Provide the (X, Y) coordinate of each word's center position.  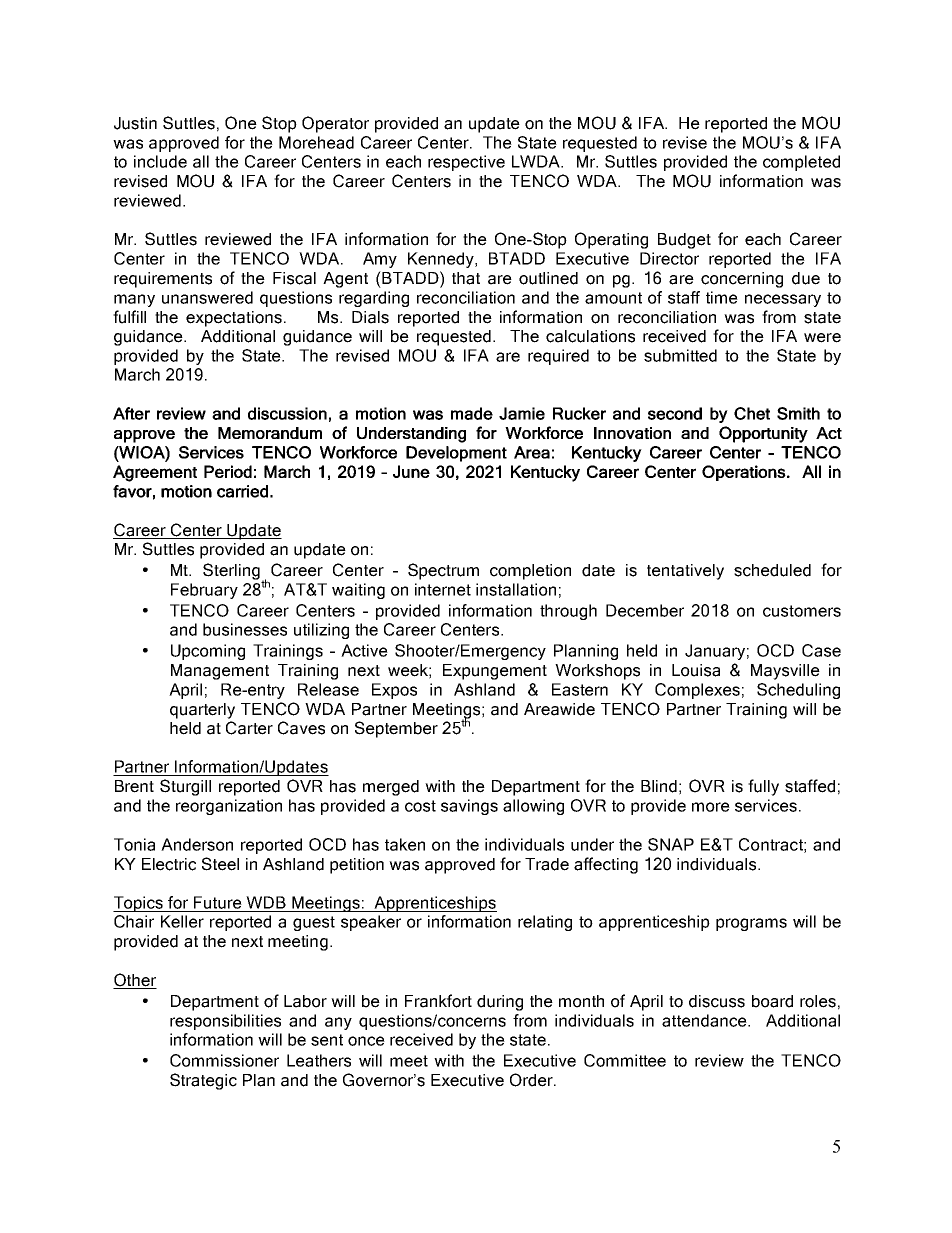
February (204, 591)
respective (466, 163)
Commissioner (224, 1060)
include (160, 161)
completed (801, 163)
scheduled (772, 570)
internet (443, 589)
